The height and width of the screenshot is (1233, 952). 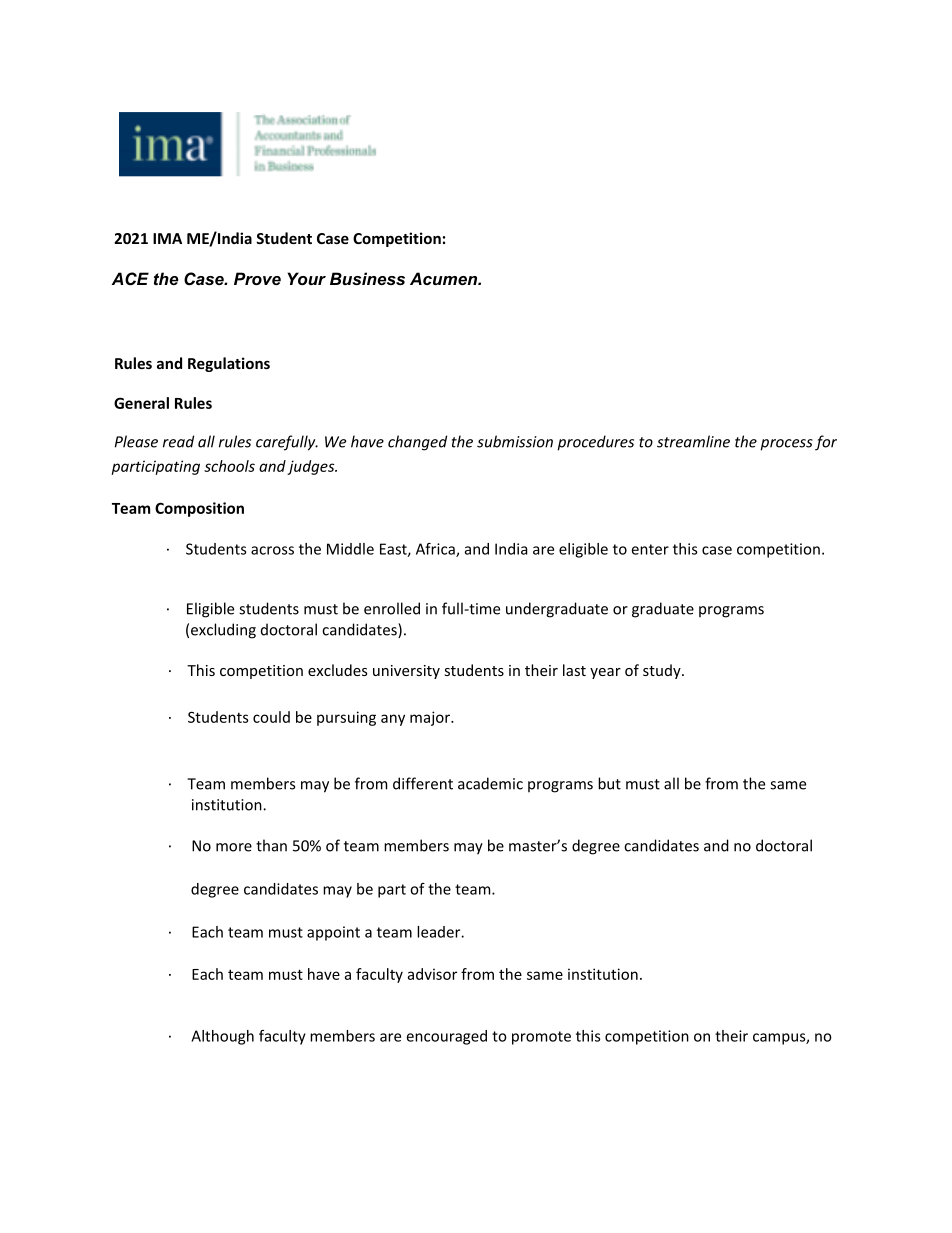 I want to click on Prove, so click(x=257, y=278).
